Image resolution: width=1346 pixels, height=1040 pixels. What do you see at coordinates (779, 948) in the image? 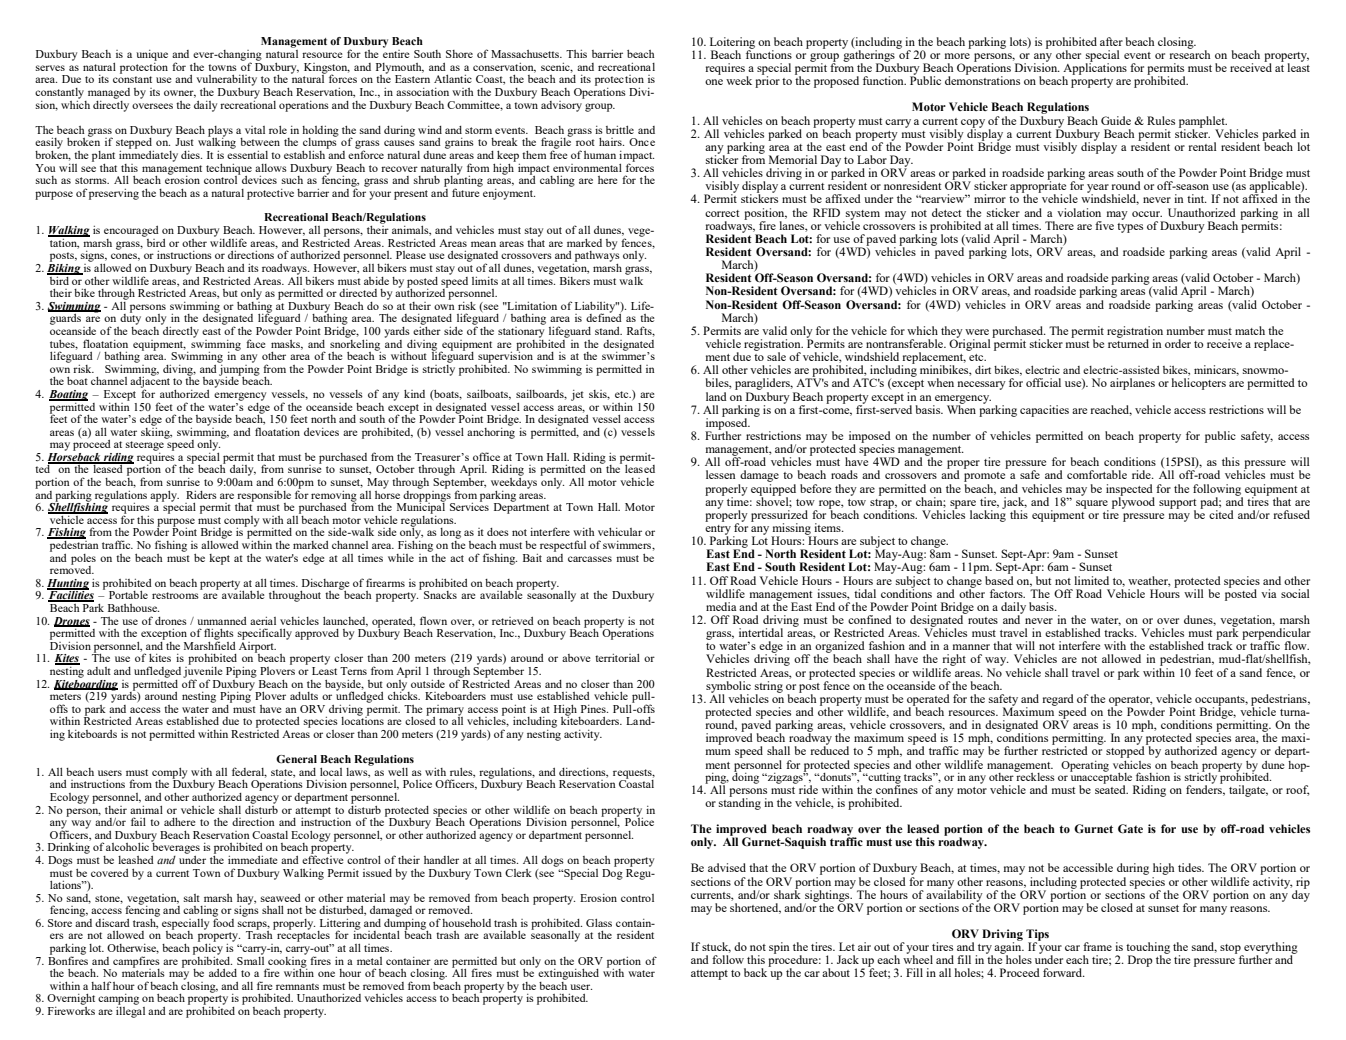
I see `spin` at bounding box center [779, 948].
